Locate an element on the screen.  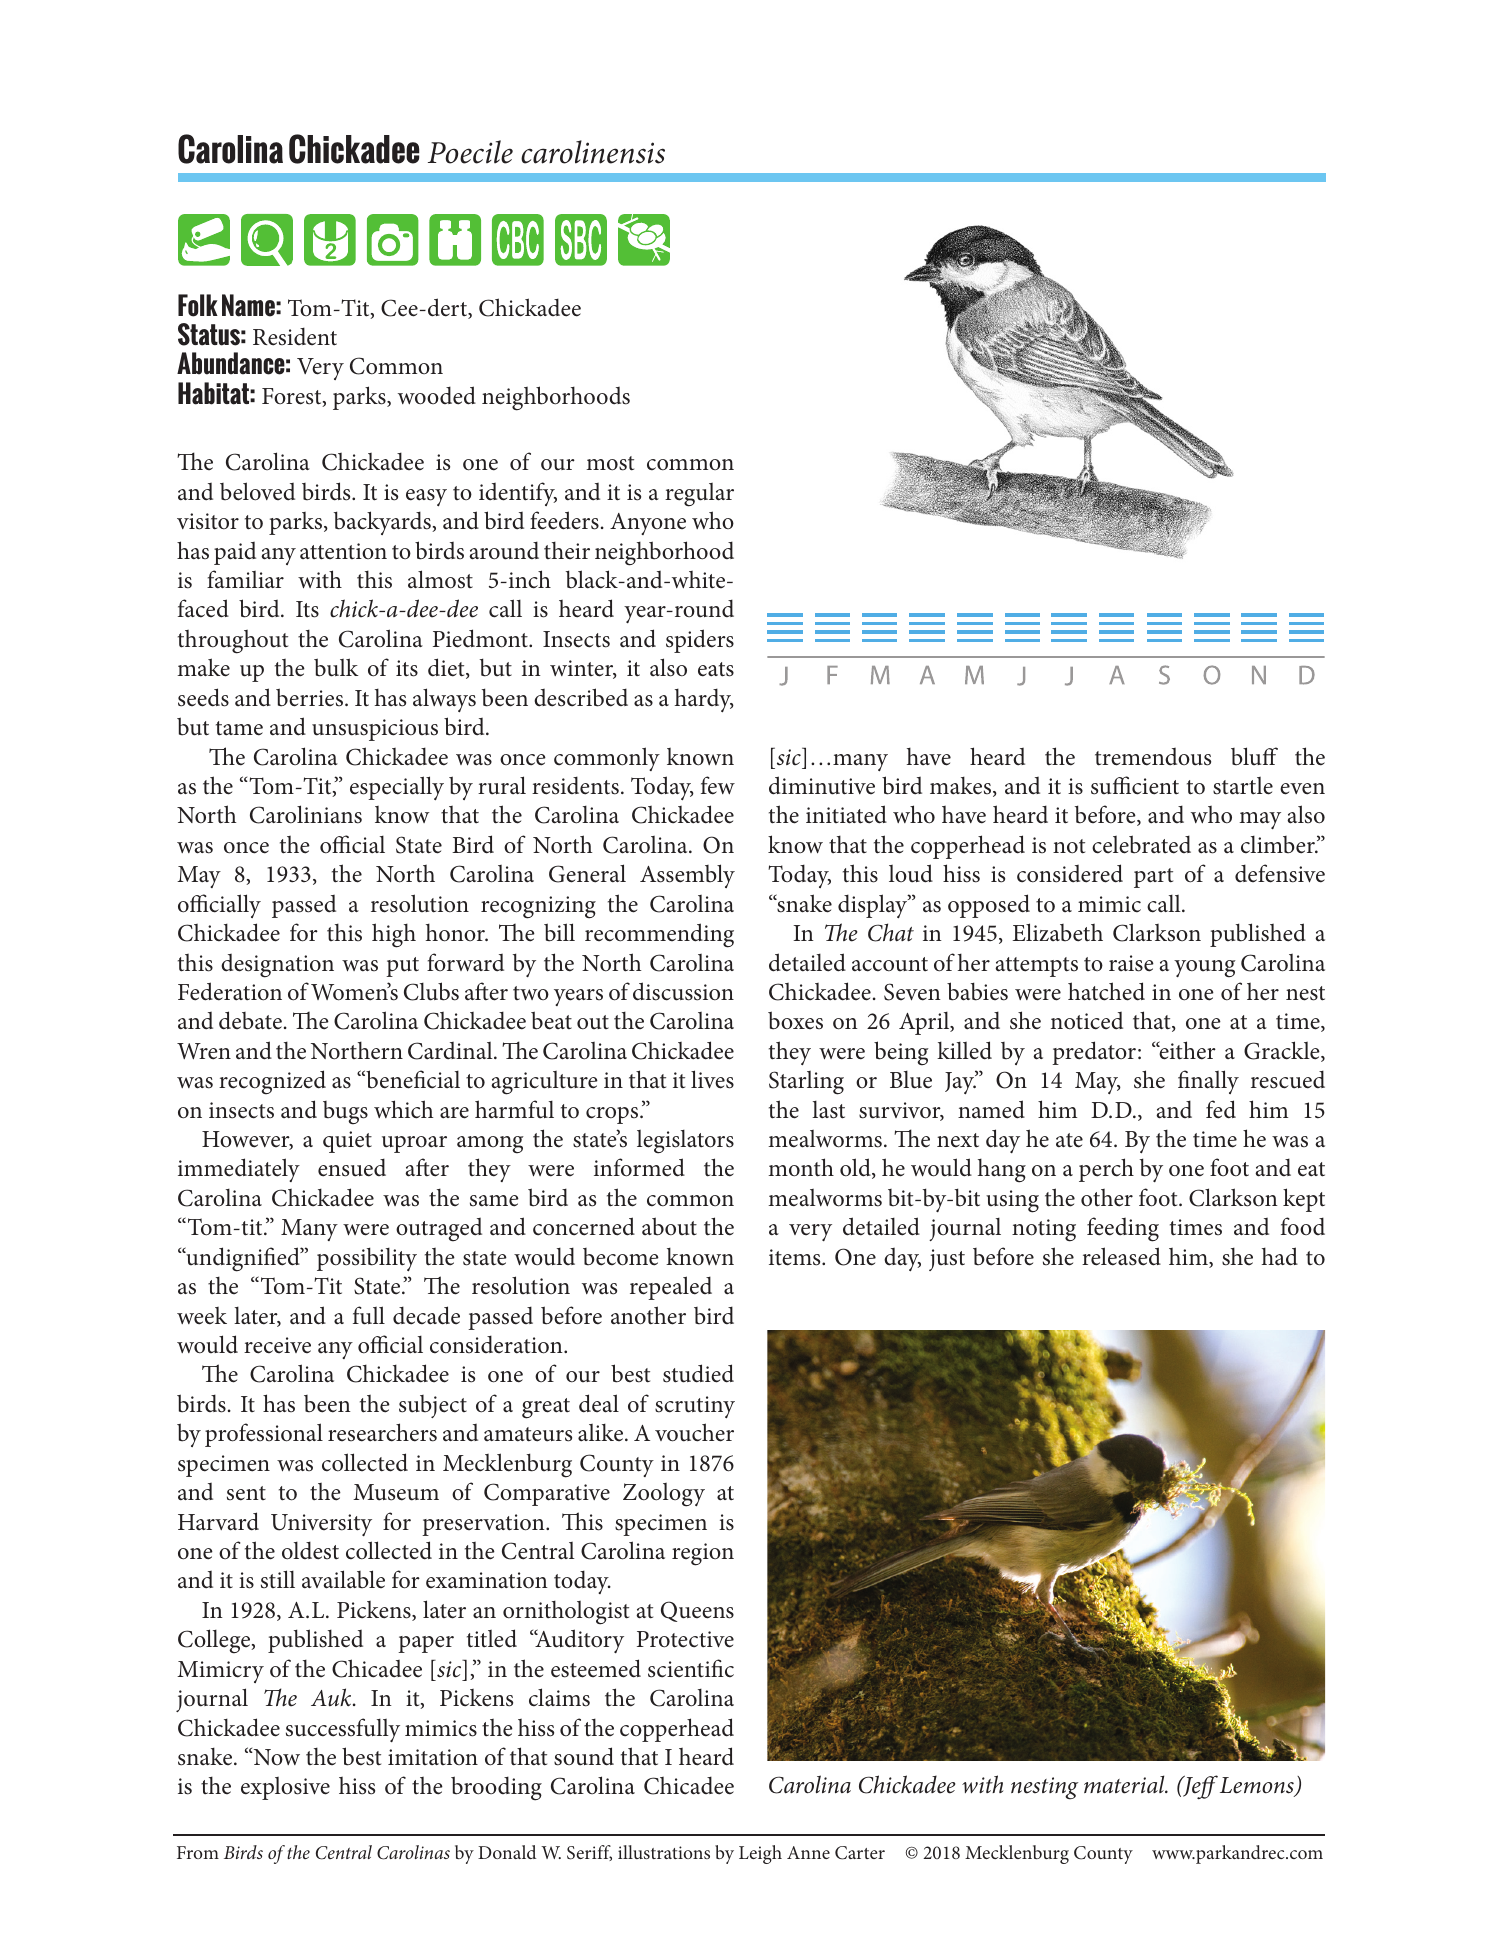
lives is located at coordinates (712, 1079).
